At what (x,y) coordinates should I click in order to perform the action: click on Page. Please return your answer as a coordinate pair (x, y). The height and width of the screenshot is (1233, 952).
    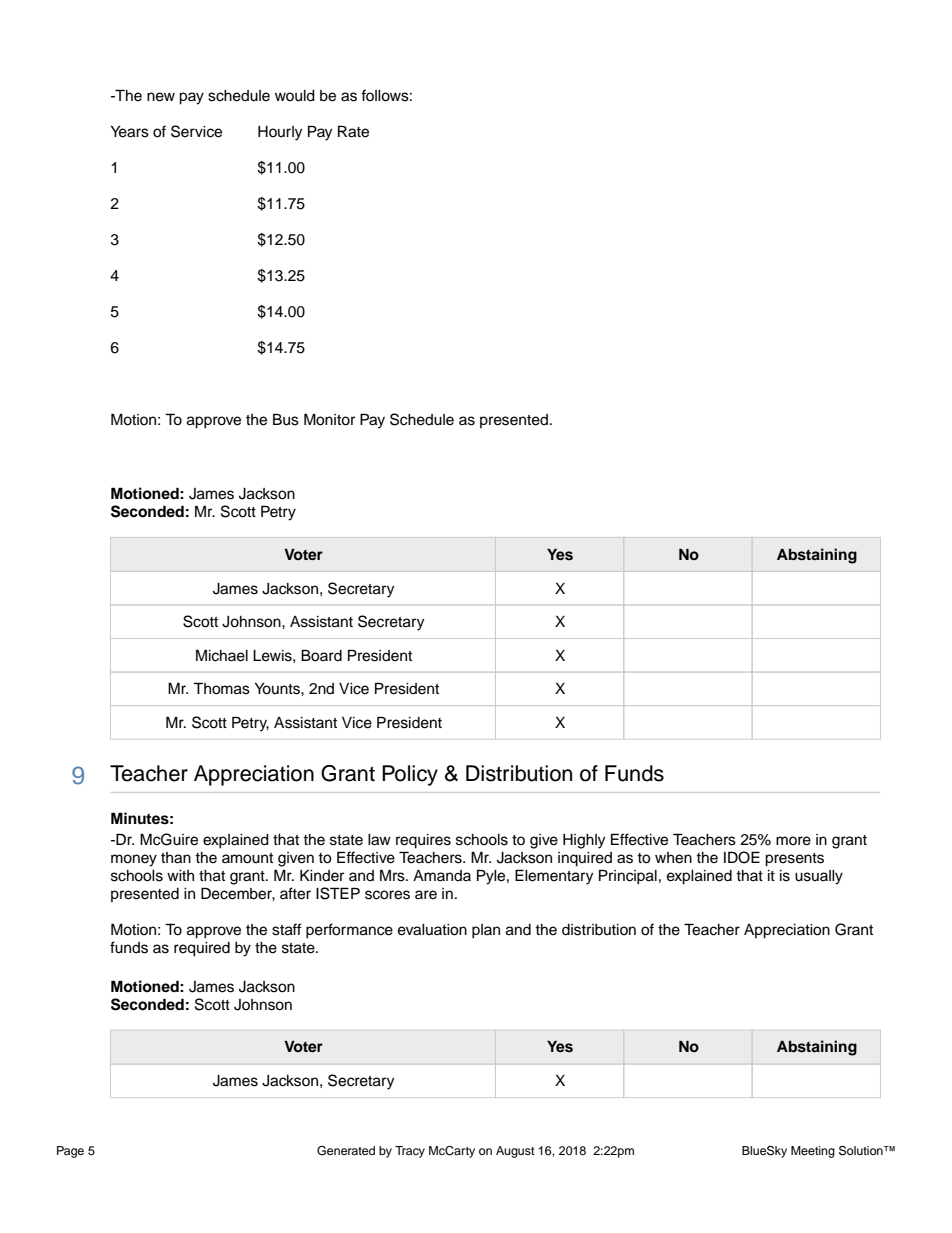
    Looking at the image, I should click on (70, 1152).
